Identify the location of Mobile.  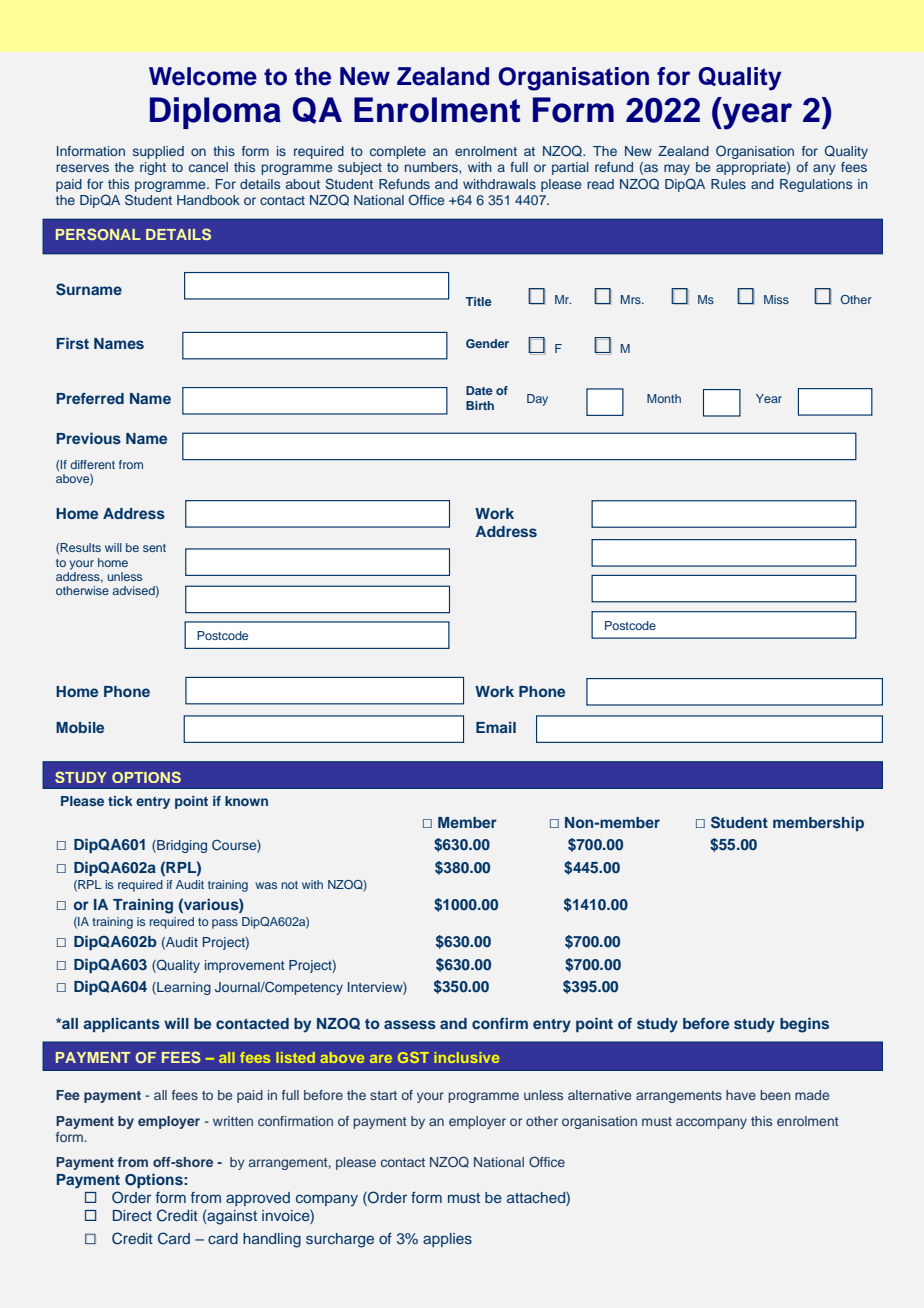
(80, 727).
